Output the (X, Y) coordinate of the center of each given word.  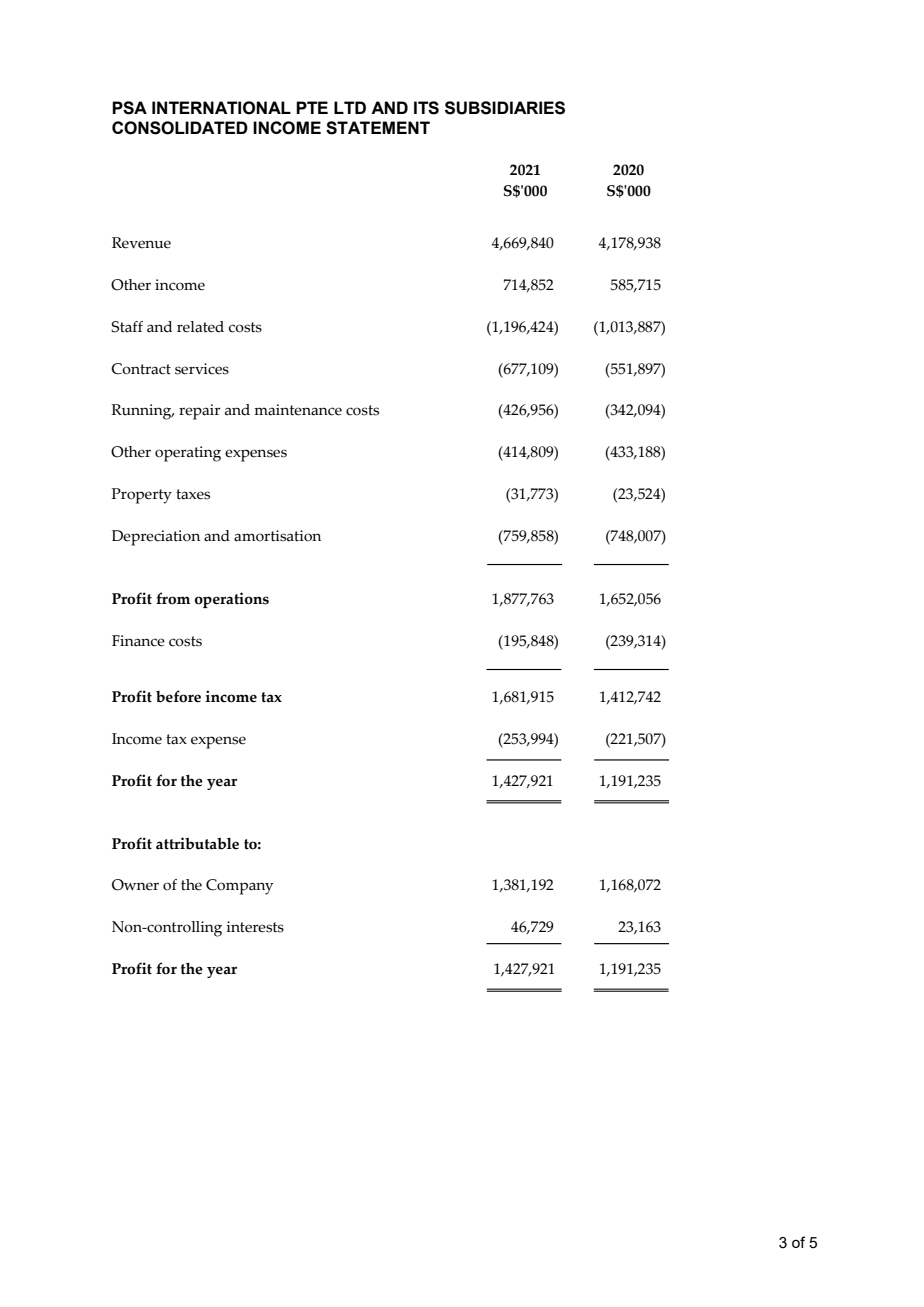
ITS (426, 108)
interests (255, 927)
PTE (312, 107)
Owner (135, 885)
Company (239, 887)
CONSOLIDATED (180, 128)
